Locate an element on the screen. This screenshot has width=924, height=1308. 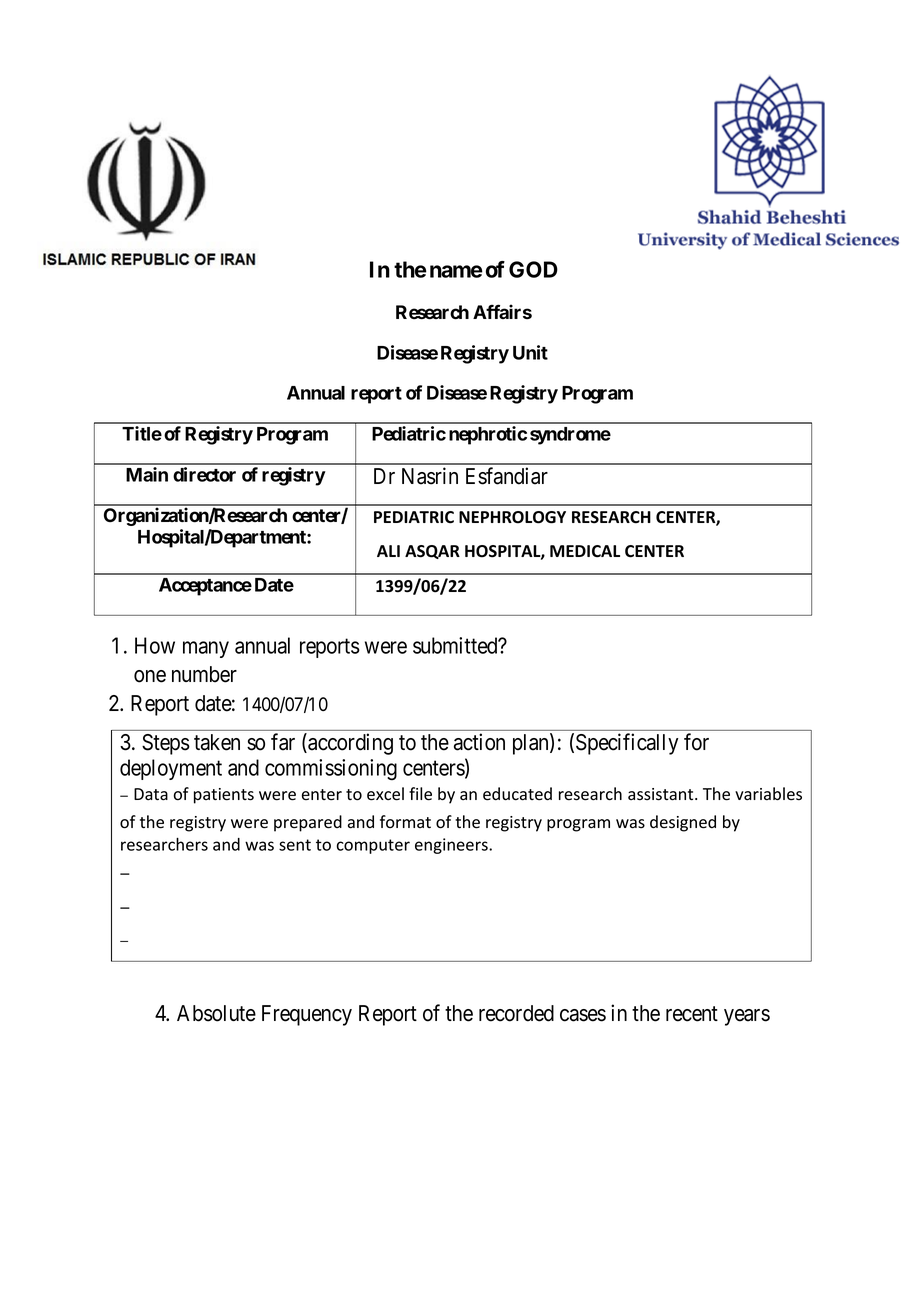
action is located at coordinates (479, 742).
